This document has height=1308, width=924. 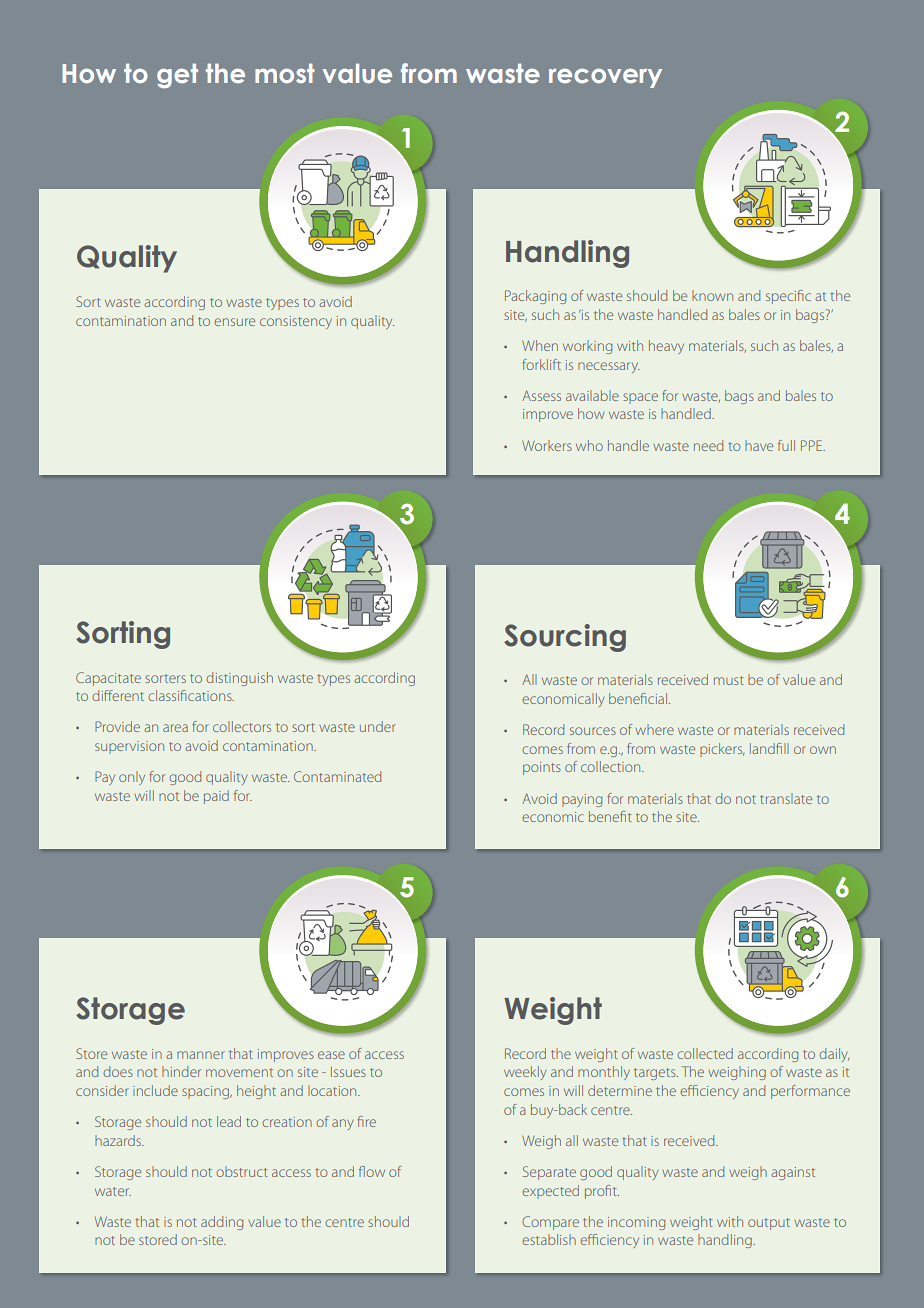 I want to click on most, so click(x=285, y=73).
